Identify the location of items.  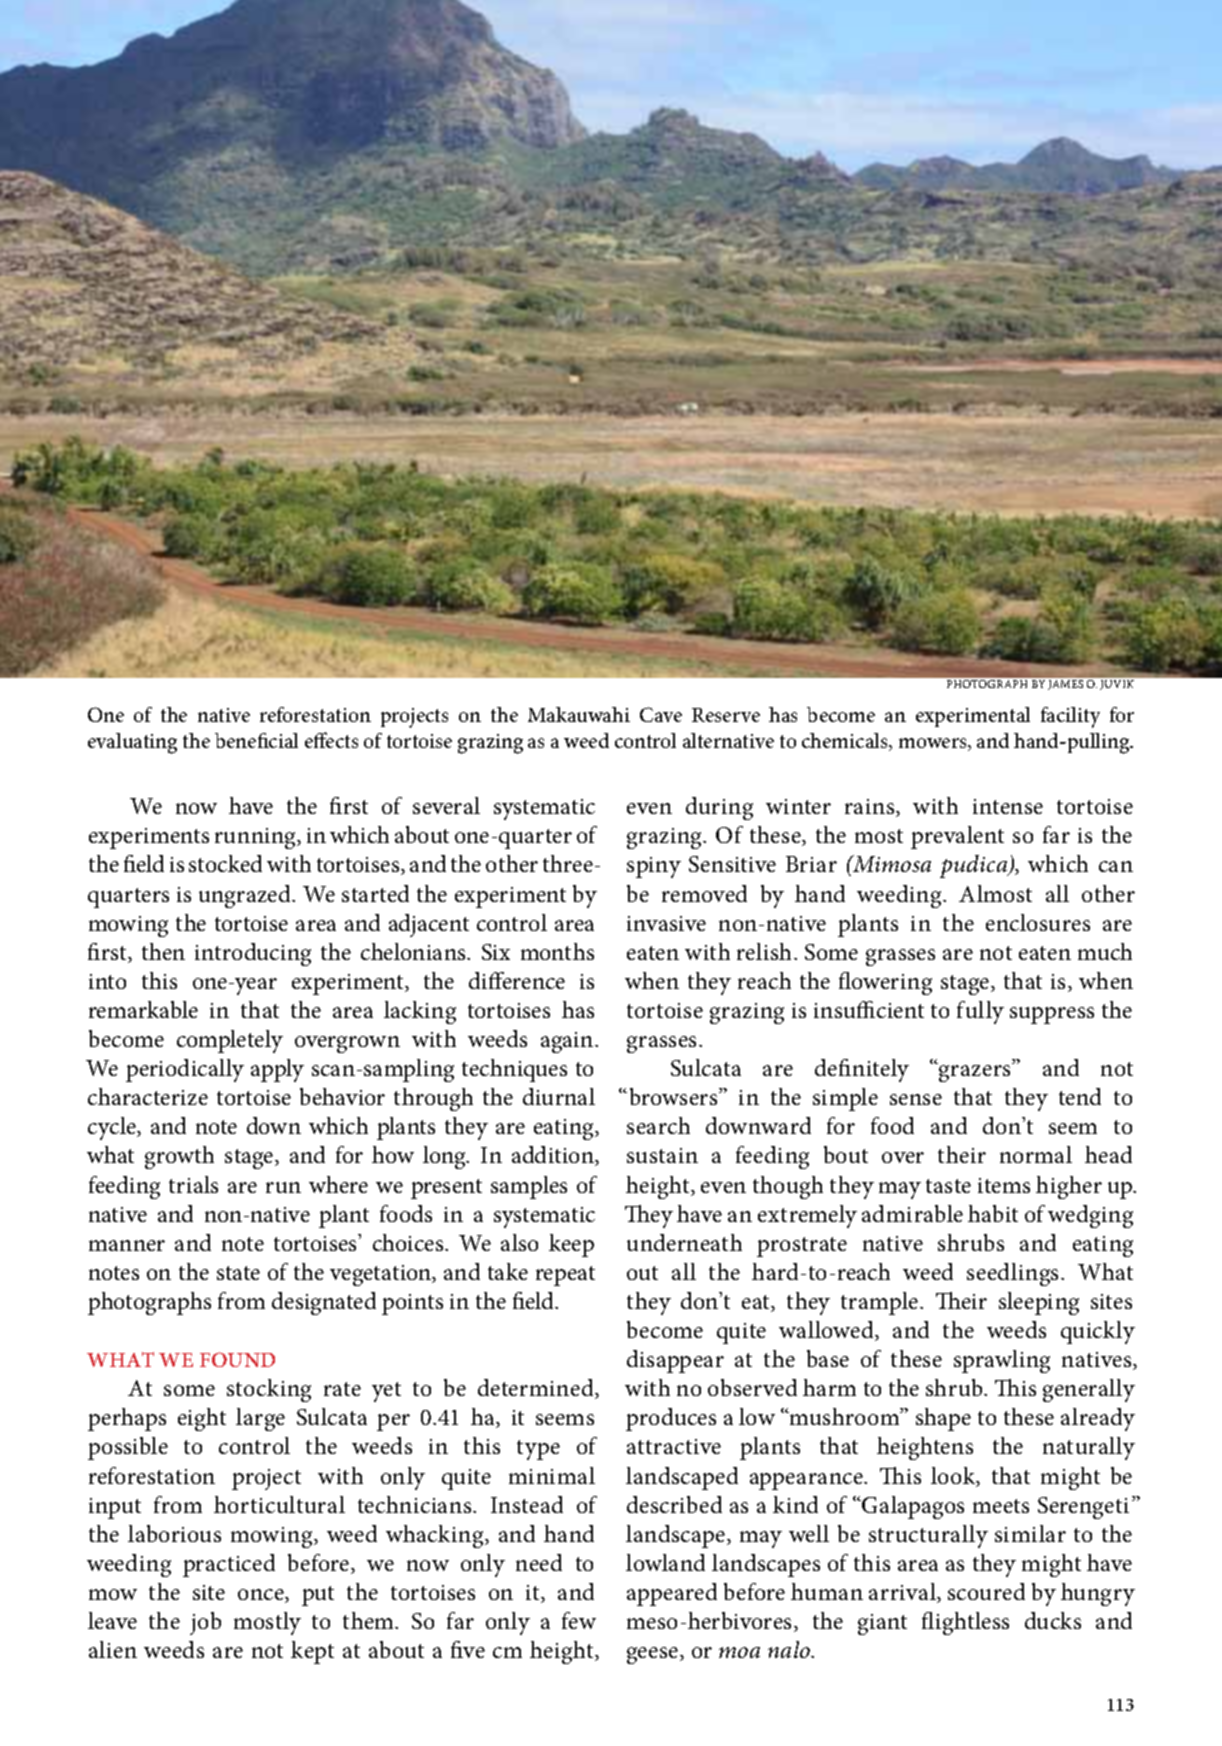
(1004, 1185).
